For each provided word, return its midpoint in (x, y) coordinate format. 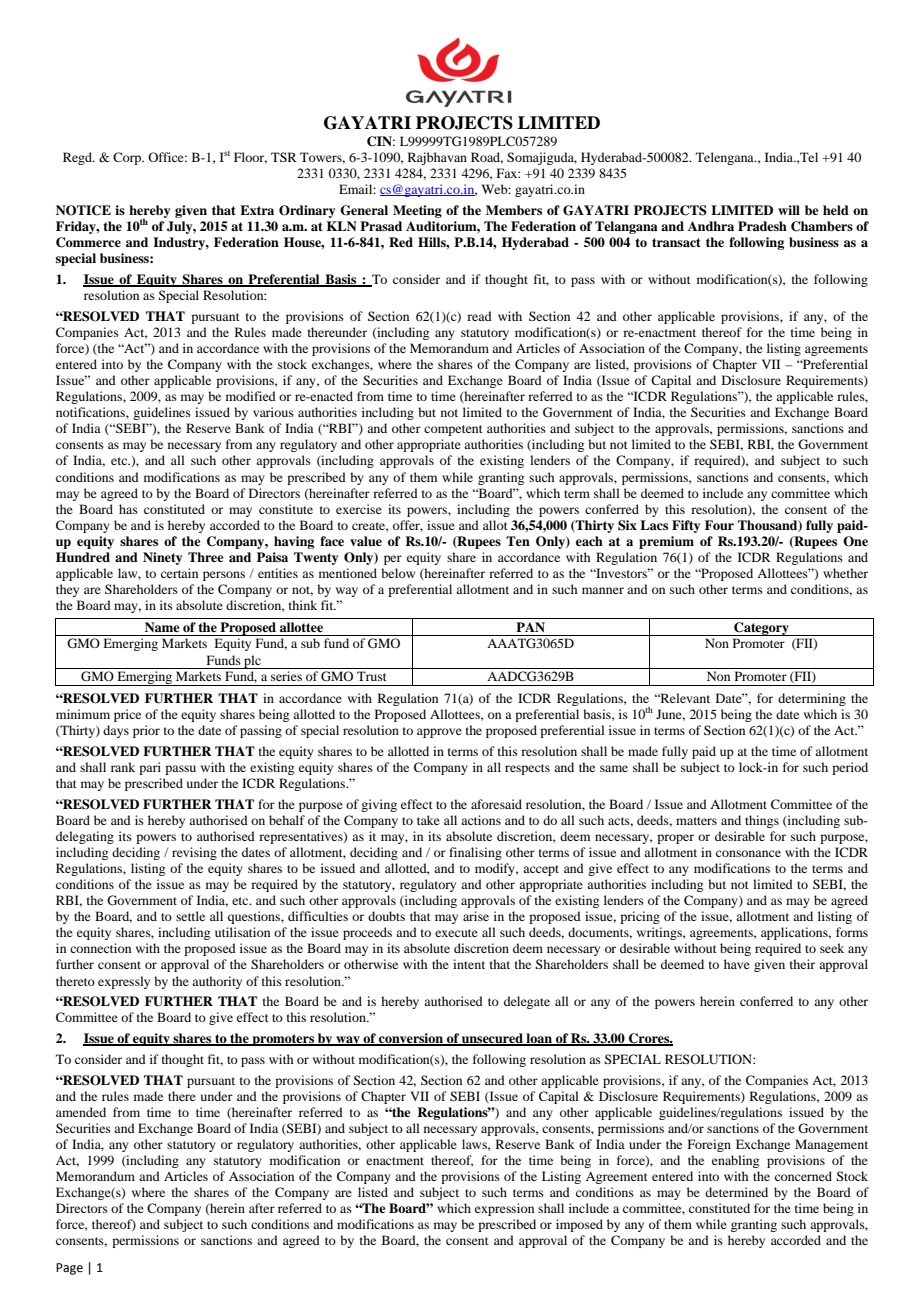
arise (476, 916)
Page (69, 1269)
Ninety (162, 558)
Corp (128, 158)
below (398, 573)
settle (190, 916)
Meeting (417, 211)
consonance (748, 853)
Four (719, 525)
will (789, 210)
